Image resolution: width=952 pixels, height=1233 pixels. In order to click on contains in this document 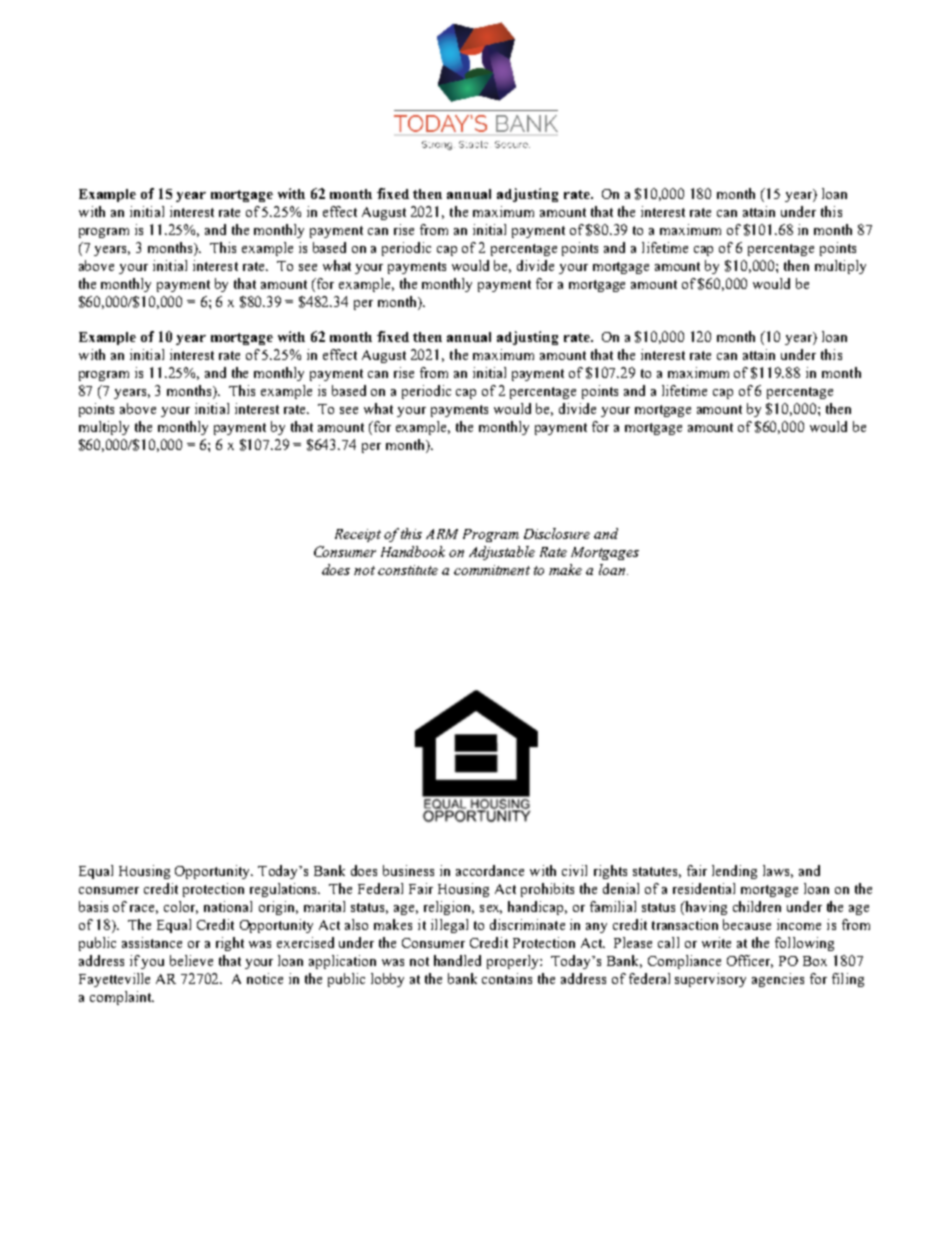, I will do `click(507, 978)`.
